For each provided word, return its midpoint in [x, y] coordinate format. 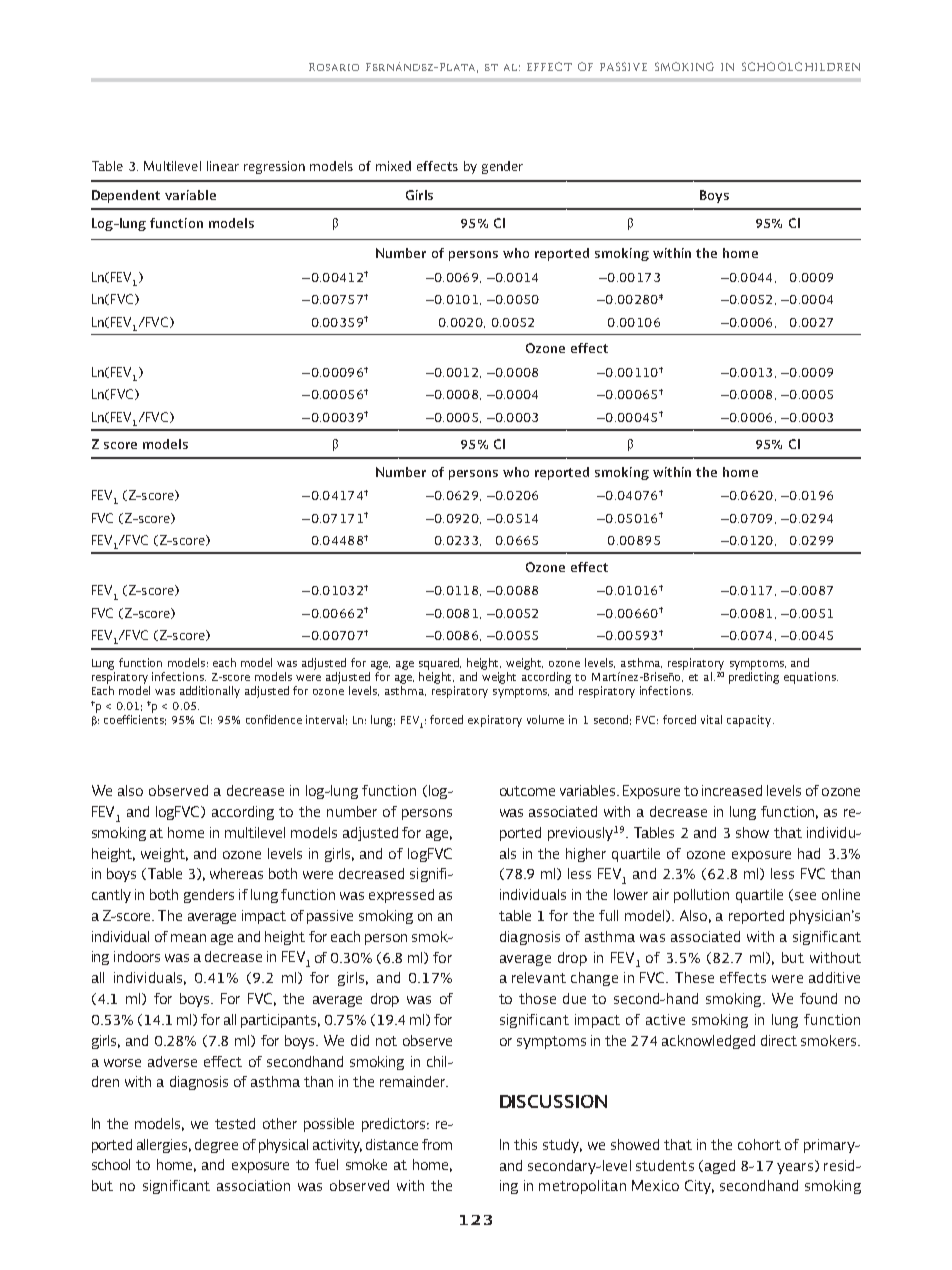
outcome [527, 791]
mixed [393, 166]
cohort [759, 1144]
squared [440, 664]
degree [216, 1146]
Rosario [334, 67]
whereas [236, 873]
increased [732, 790]
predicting [754, 678]
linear [223, 166]
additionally [210, 692]
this [525, 1144]
